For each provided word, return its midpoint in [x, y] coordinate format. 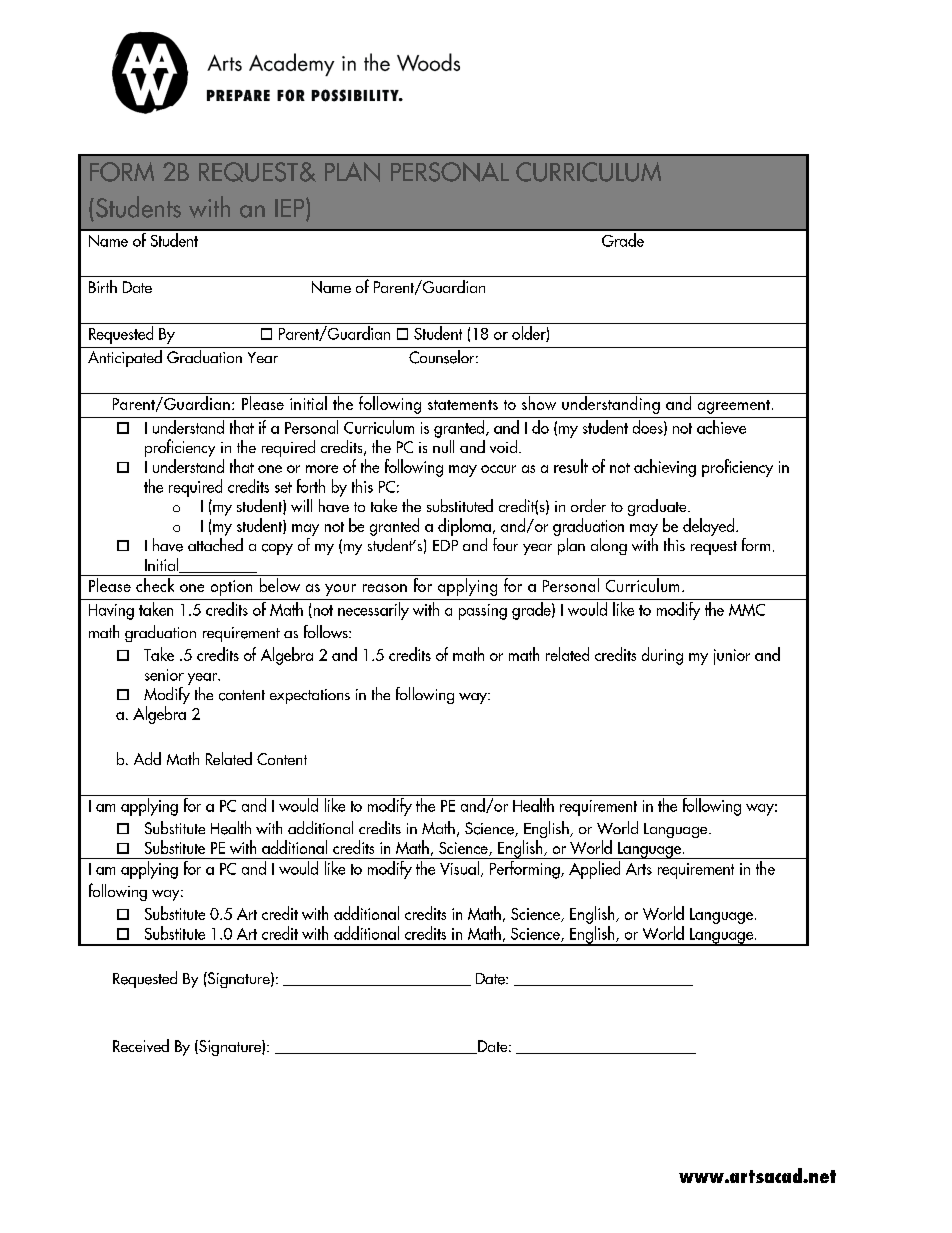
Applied [594, 870]
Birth [103, 286]
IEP [291, 209]
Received [141, 1045]
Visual [459, 868]
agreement [734, 407]
